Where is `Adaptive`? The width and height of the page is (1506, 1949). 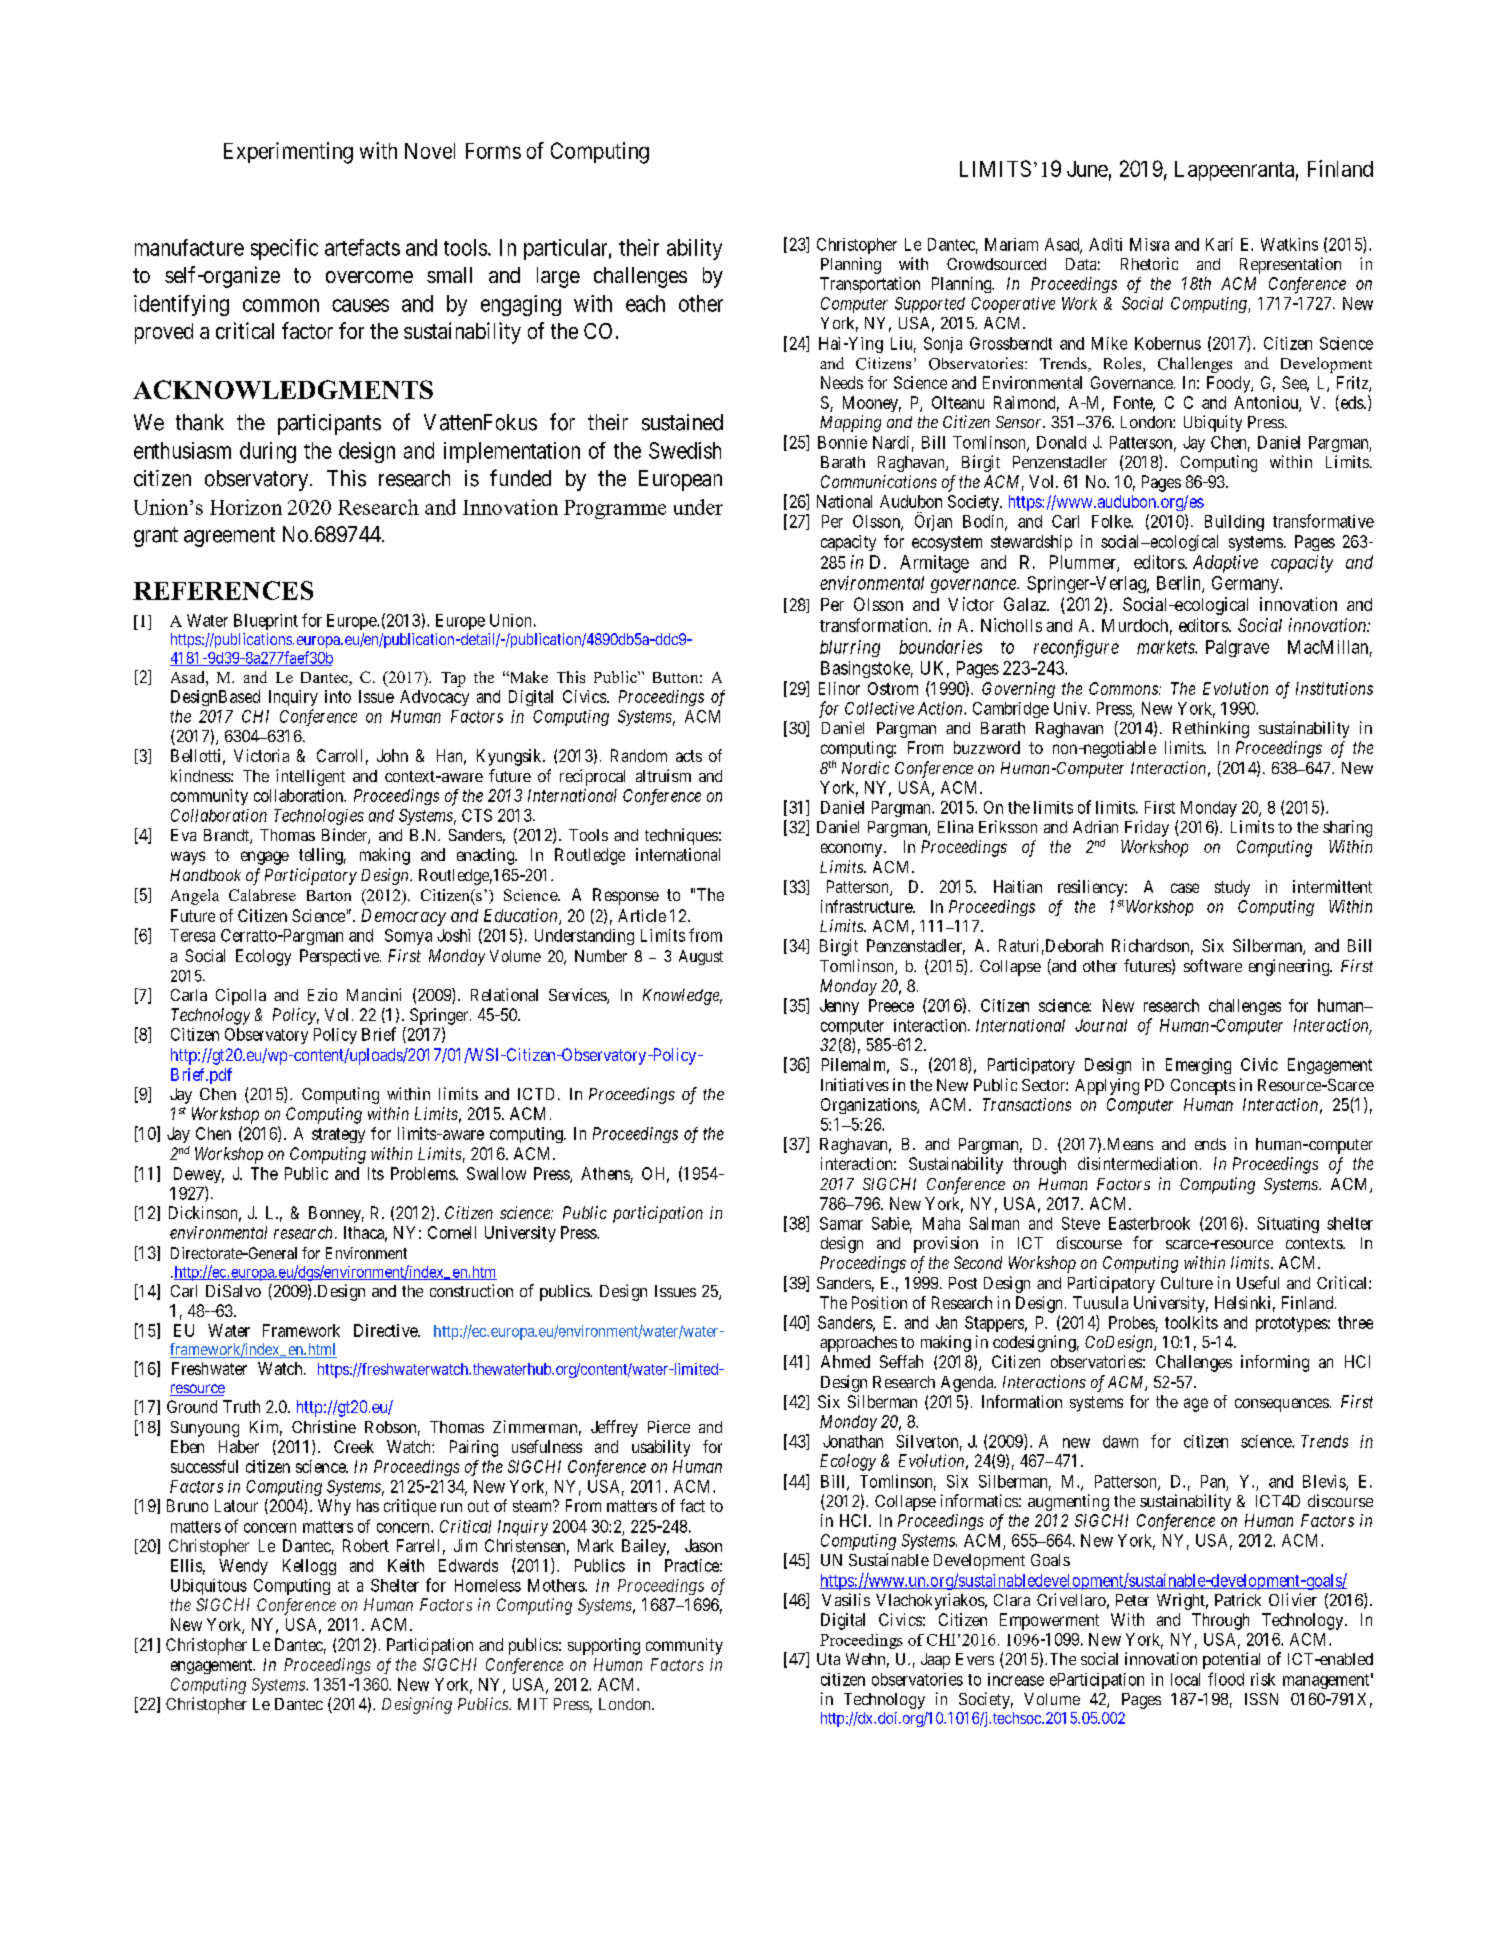
Adaptive is located at coordinates (1225, 564).
